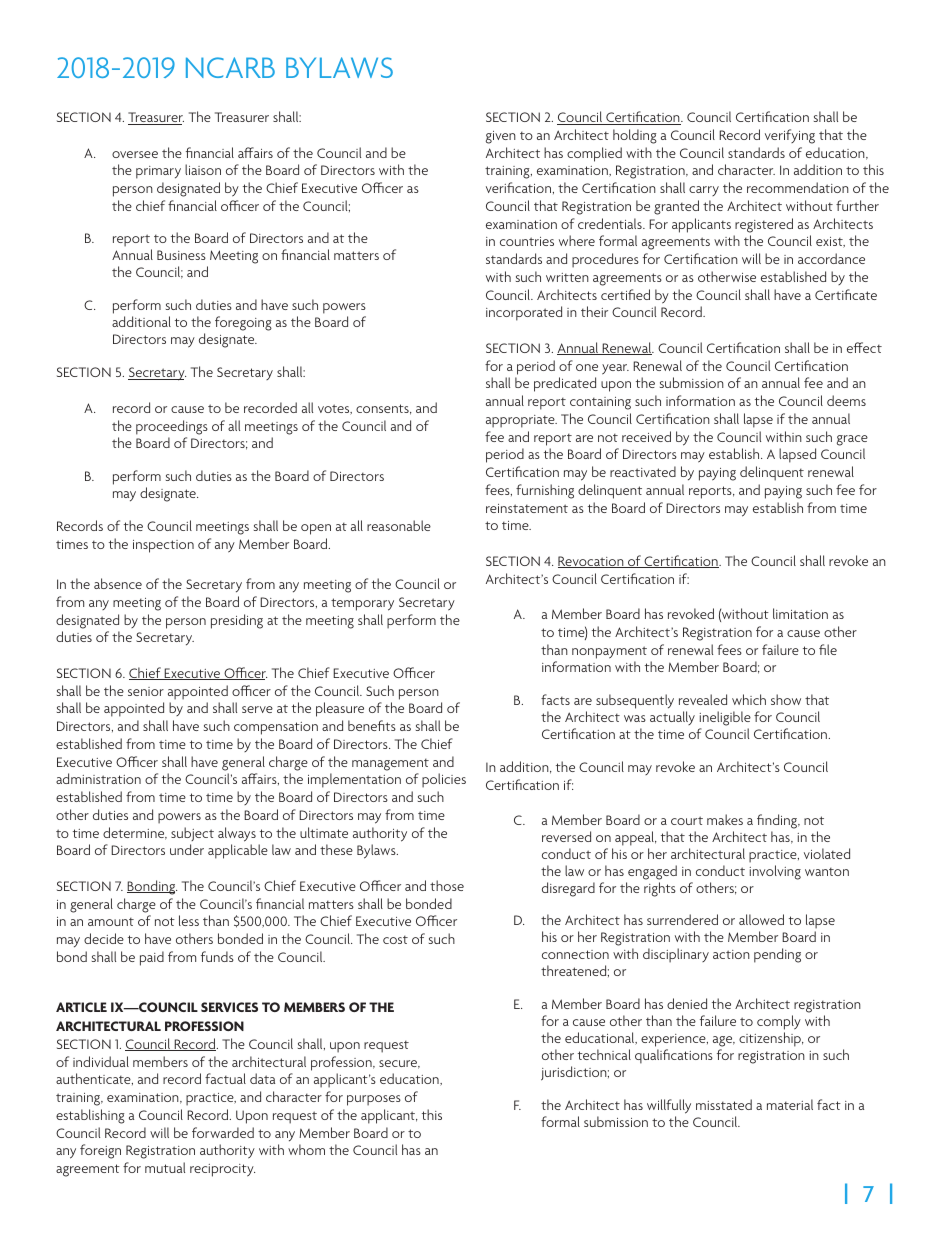  I want to click on given, so click(501, 137).
